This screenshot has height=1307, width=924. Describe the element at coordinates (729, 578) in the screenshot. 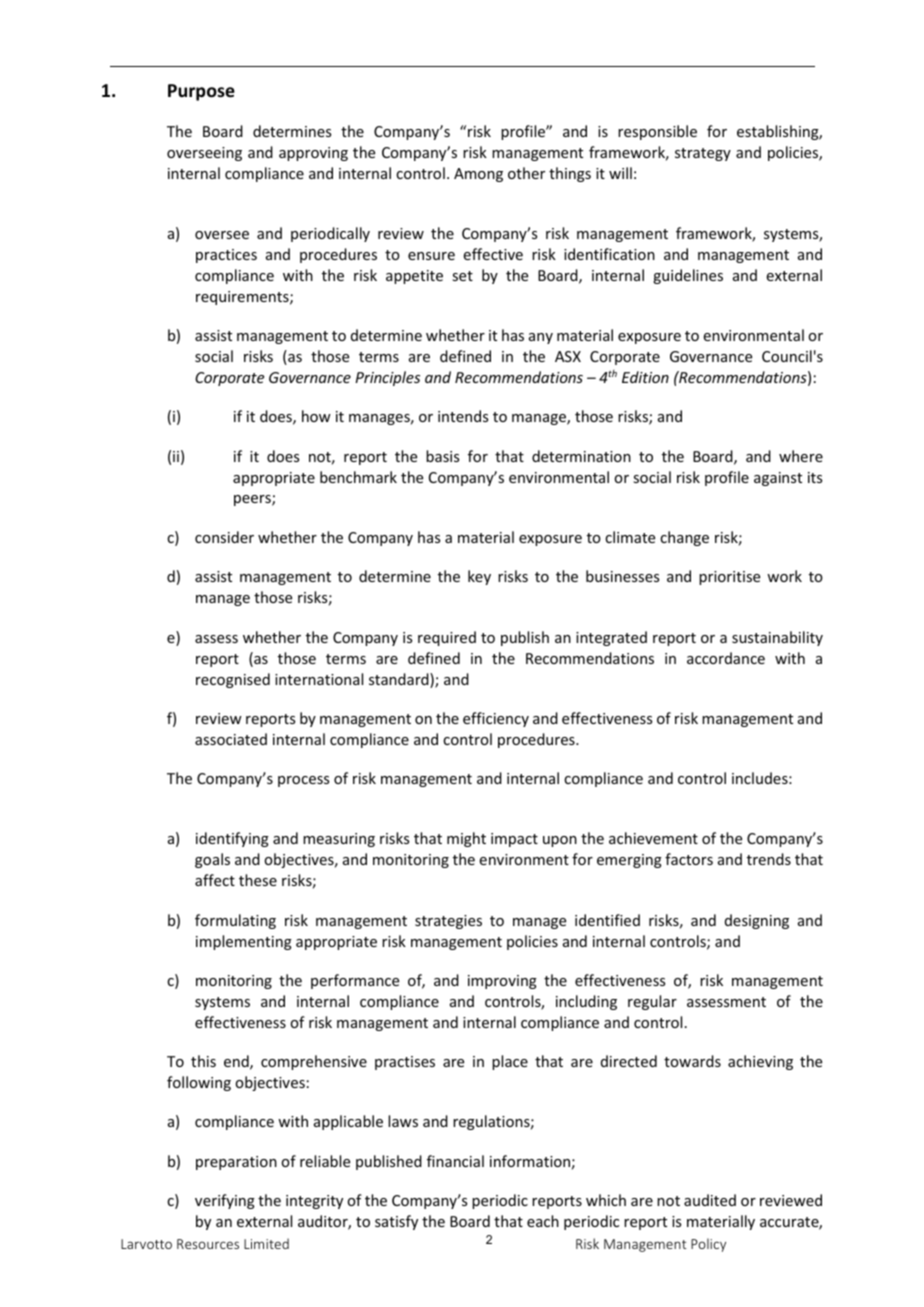

I see `prioritise` at that location.
